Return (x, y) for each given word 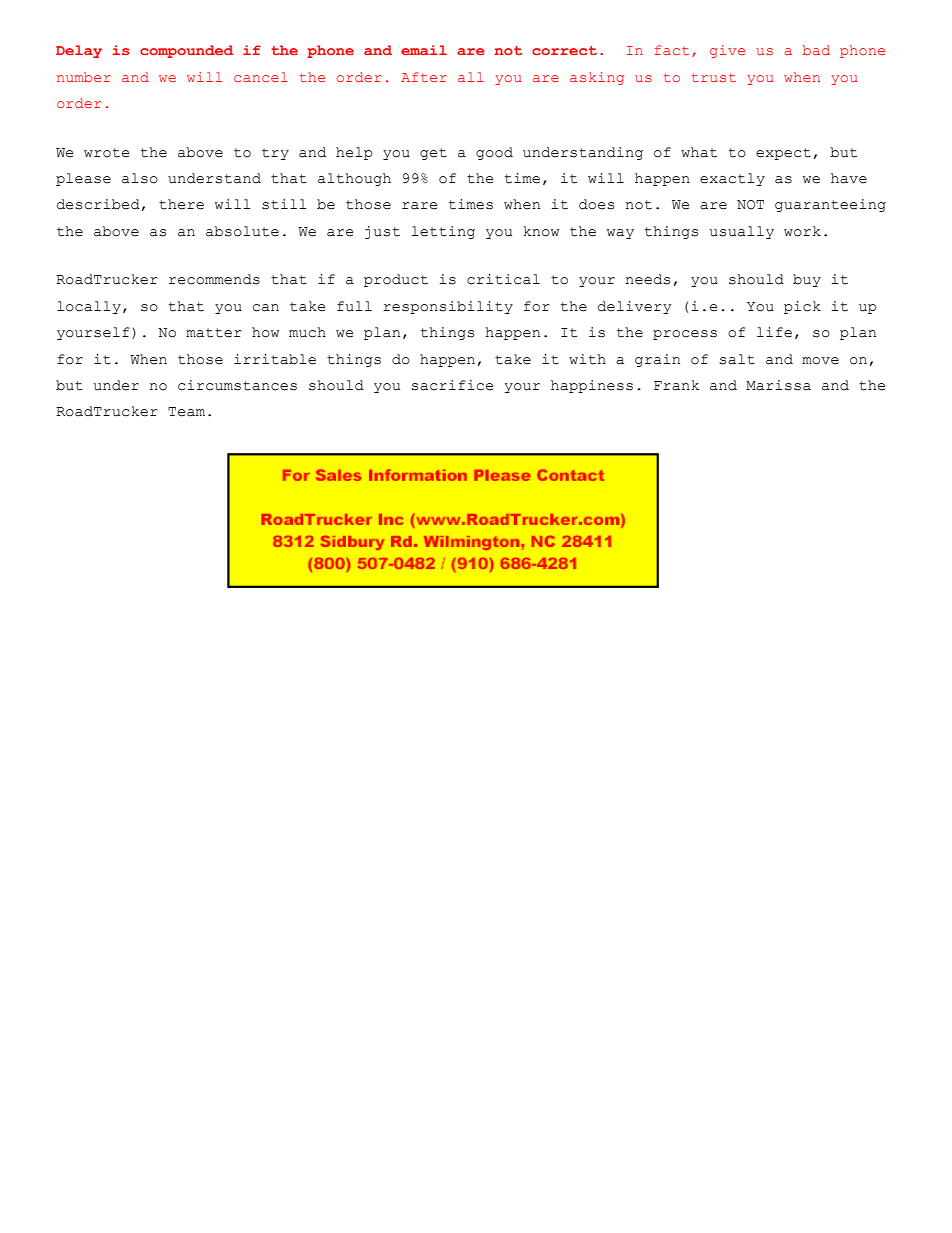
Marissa (778, 385)
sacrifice (452, 385)
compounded (186, 51)
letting (443, 232)
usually (741, 232)
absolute (242, 231)
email (424, 50)
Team (186, 412)
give (727, 51)
